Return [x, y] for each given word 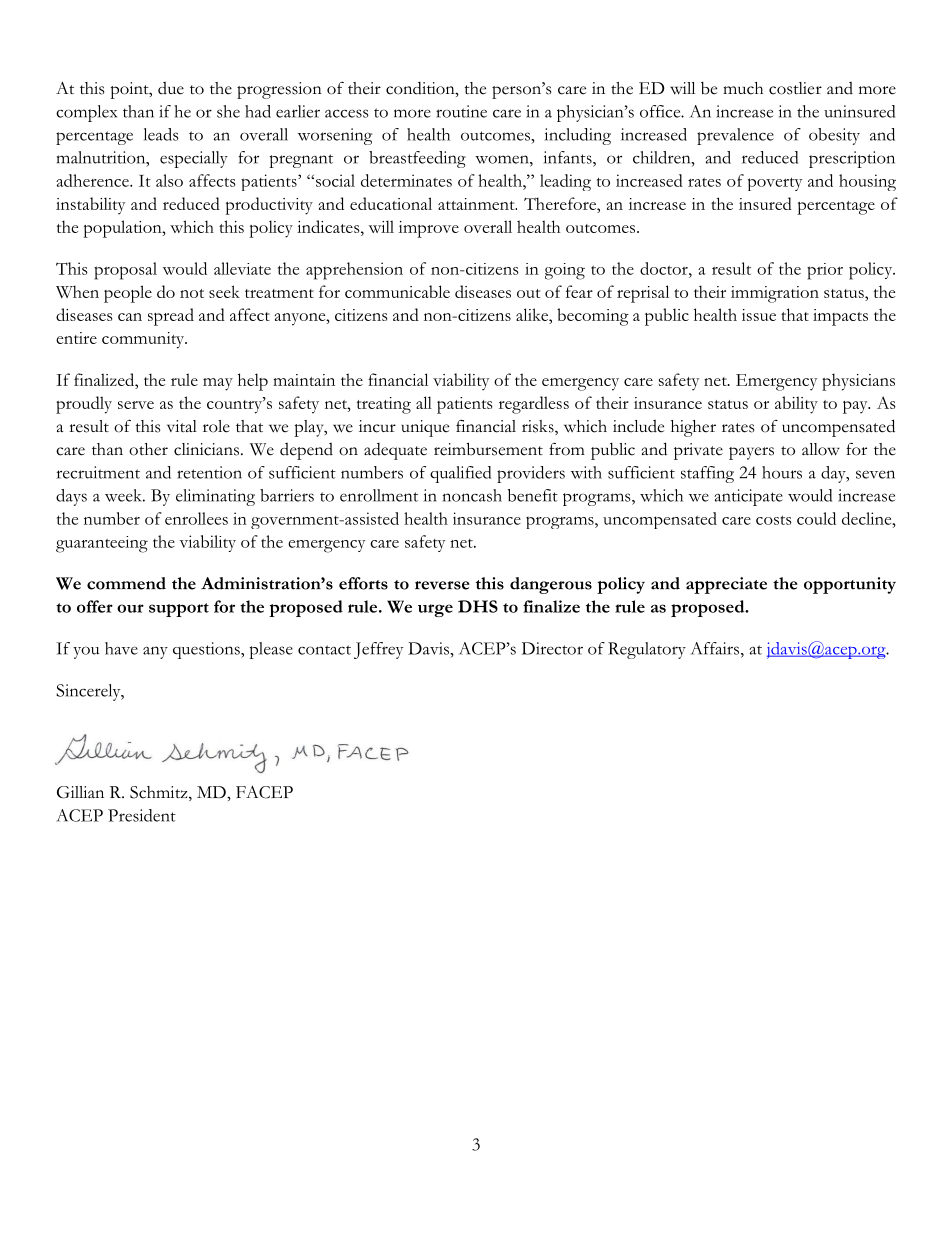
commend [126, 583]
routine [461, 111]
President [142, 815]
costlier [795, 88]
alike [533, 314]
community [144, 340]
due [171, 88]
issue [759, 315]
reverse [442, 585]
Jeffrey [378, 650]
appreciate [726, 585]
